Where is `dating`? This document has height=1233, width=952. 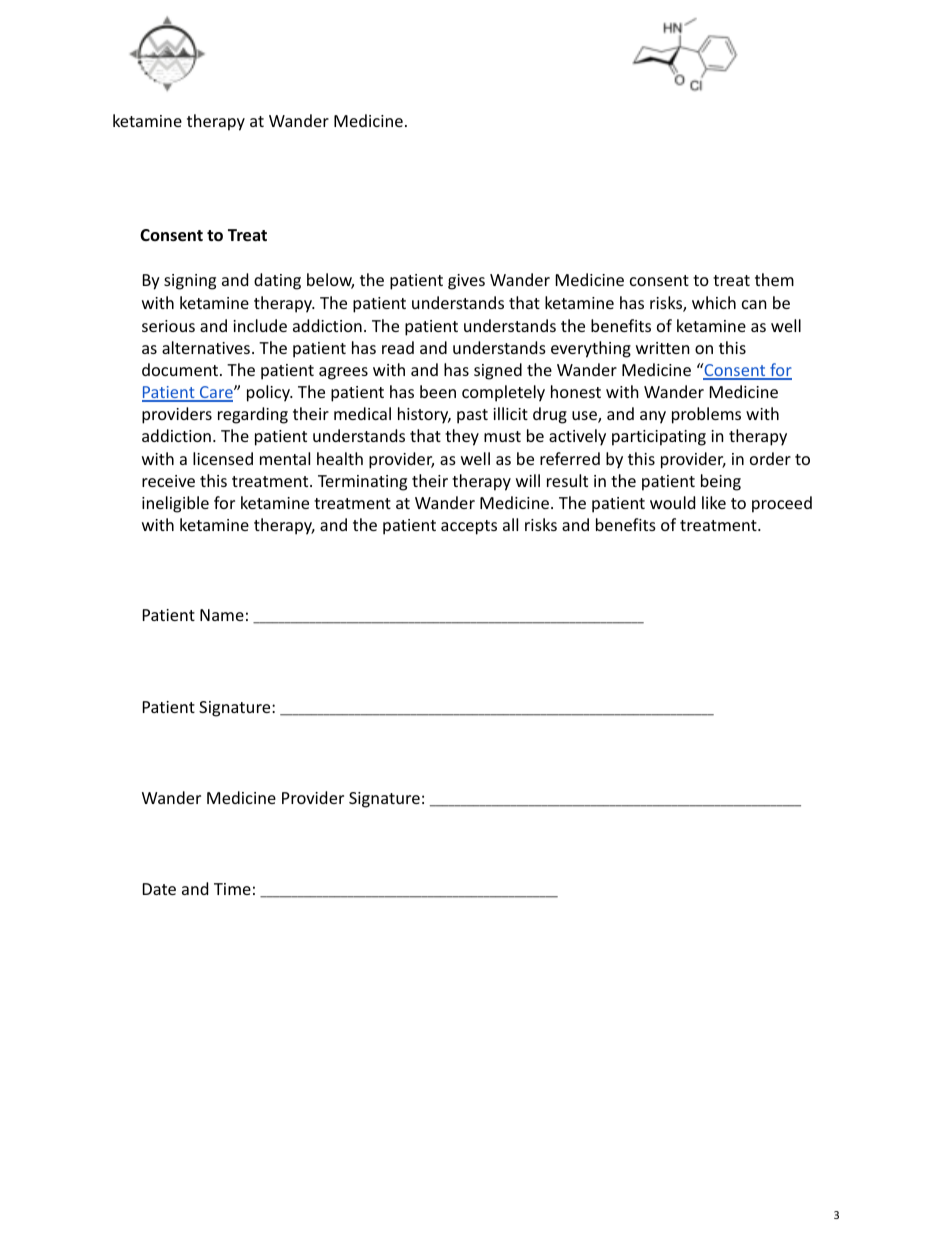
dating is located at coordinates (277, 281).
